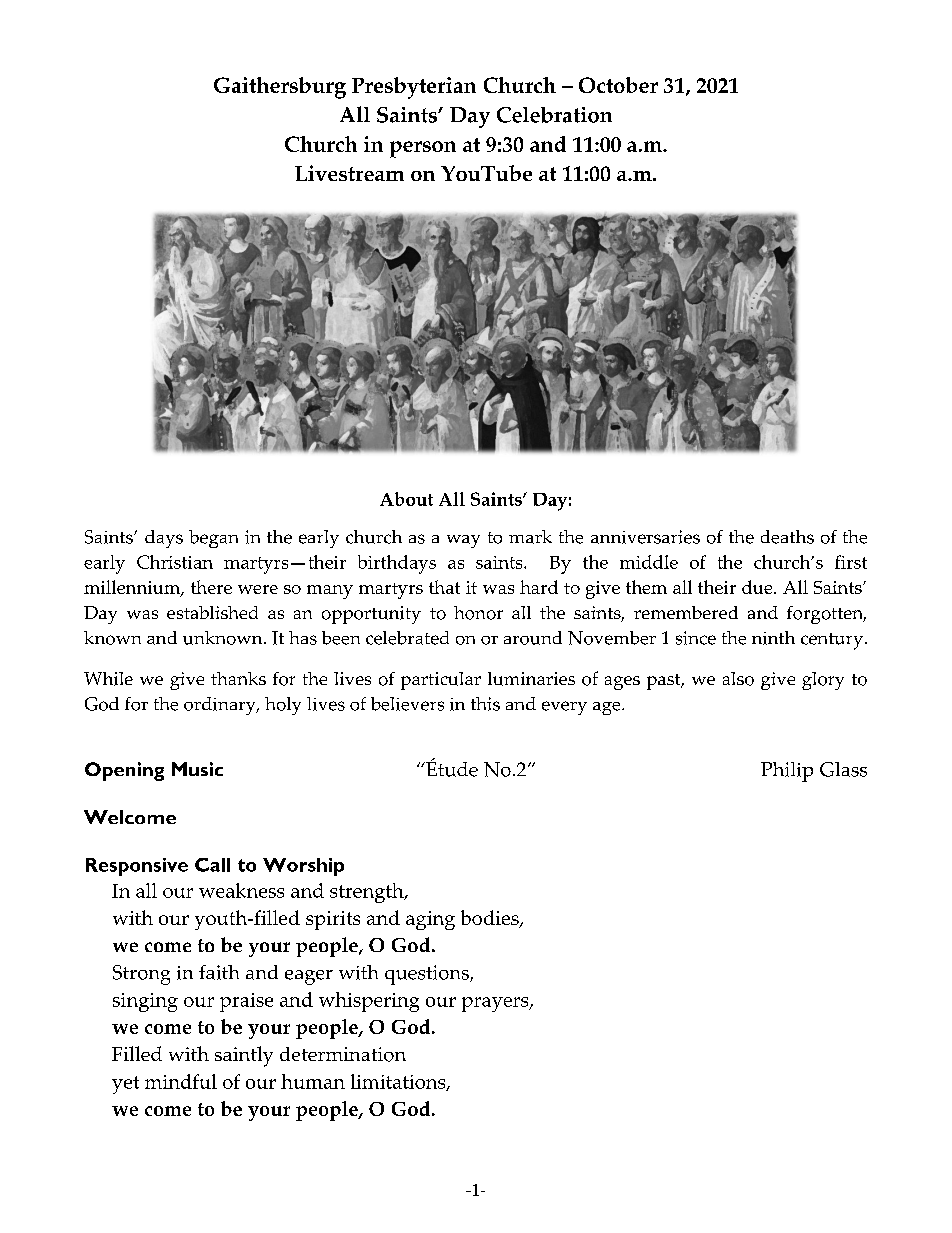 This page has width=952, height=1233. Describe the element at coordinates (414, 88) in the page. I see `Presbyterian` at that location.
